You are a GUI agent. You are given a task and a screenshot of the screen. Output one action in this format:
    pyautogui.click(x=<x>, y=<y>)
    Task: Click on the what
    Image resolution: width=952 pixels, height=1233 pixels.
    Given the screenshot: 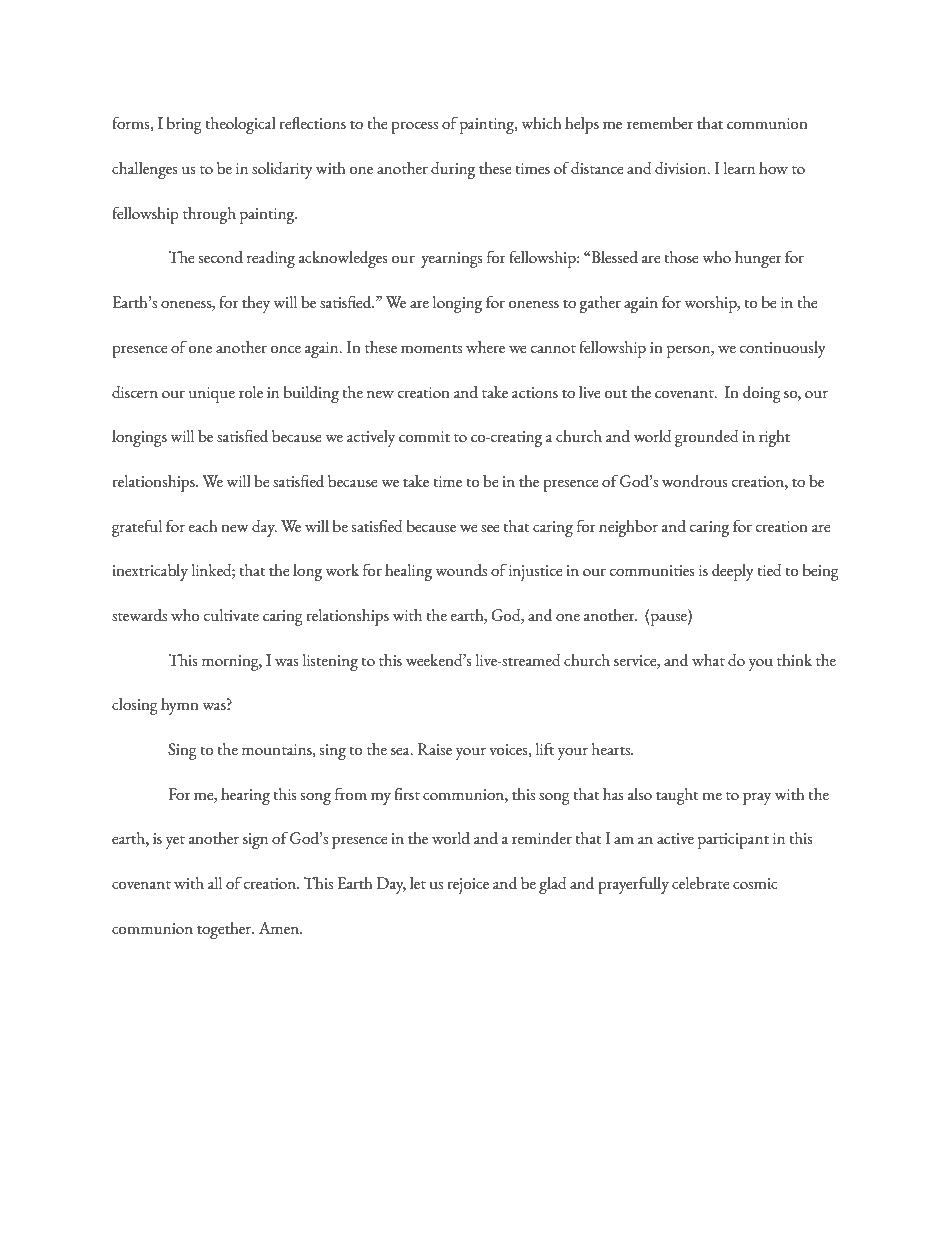 What is the action you would take?
    pyautogui.click(x=708, y=660)
